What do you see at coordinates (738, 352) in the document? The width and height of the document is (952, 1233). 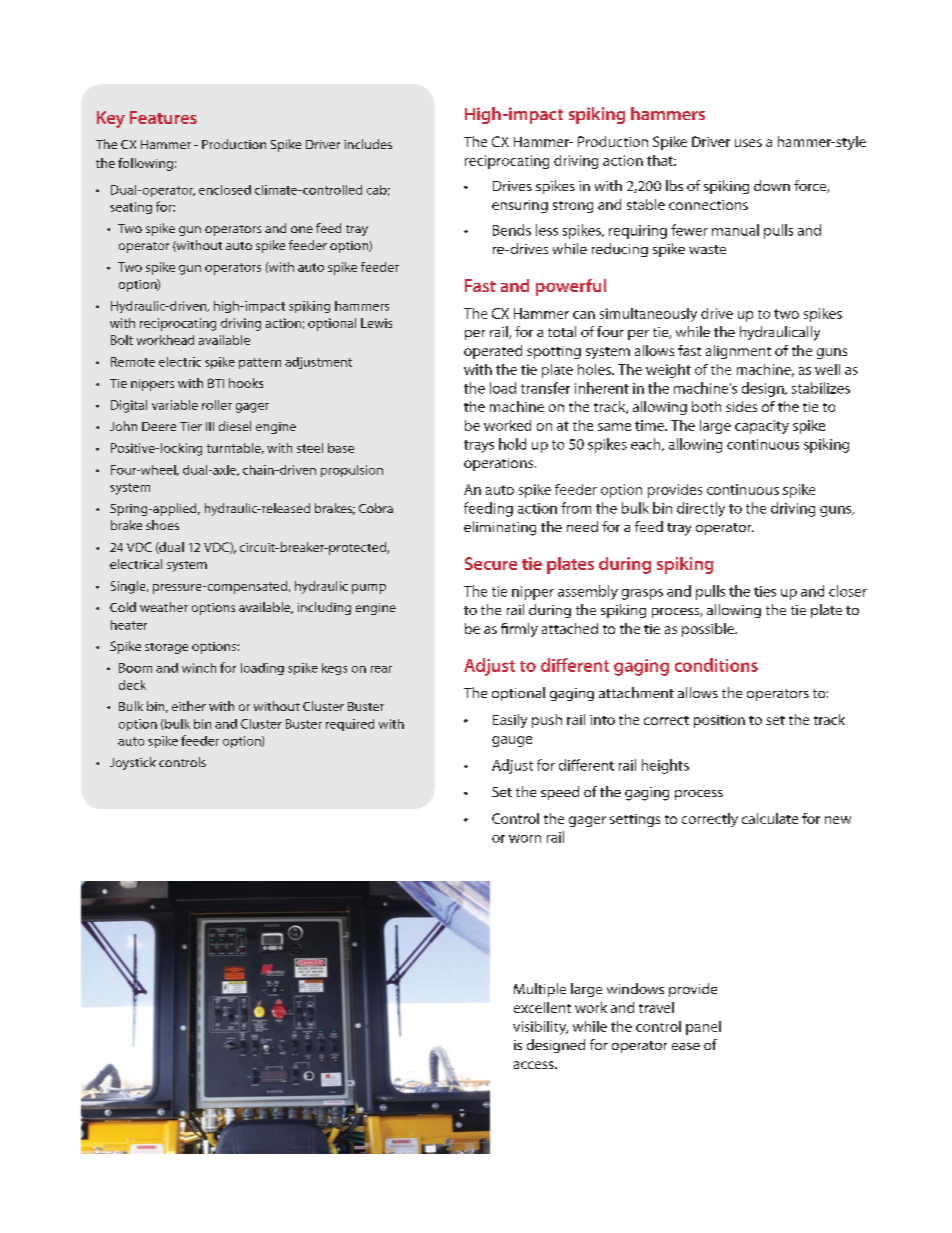 I see `alignment` at bounding box center [738, 352].
